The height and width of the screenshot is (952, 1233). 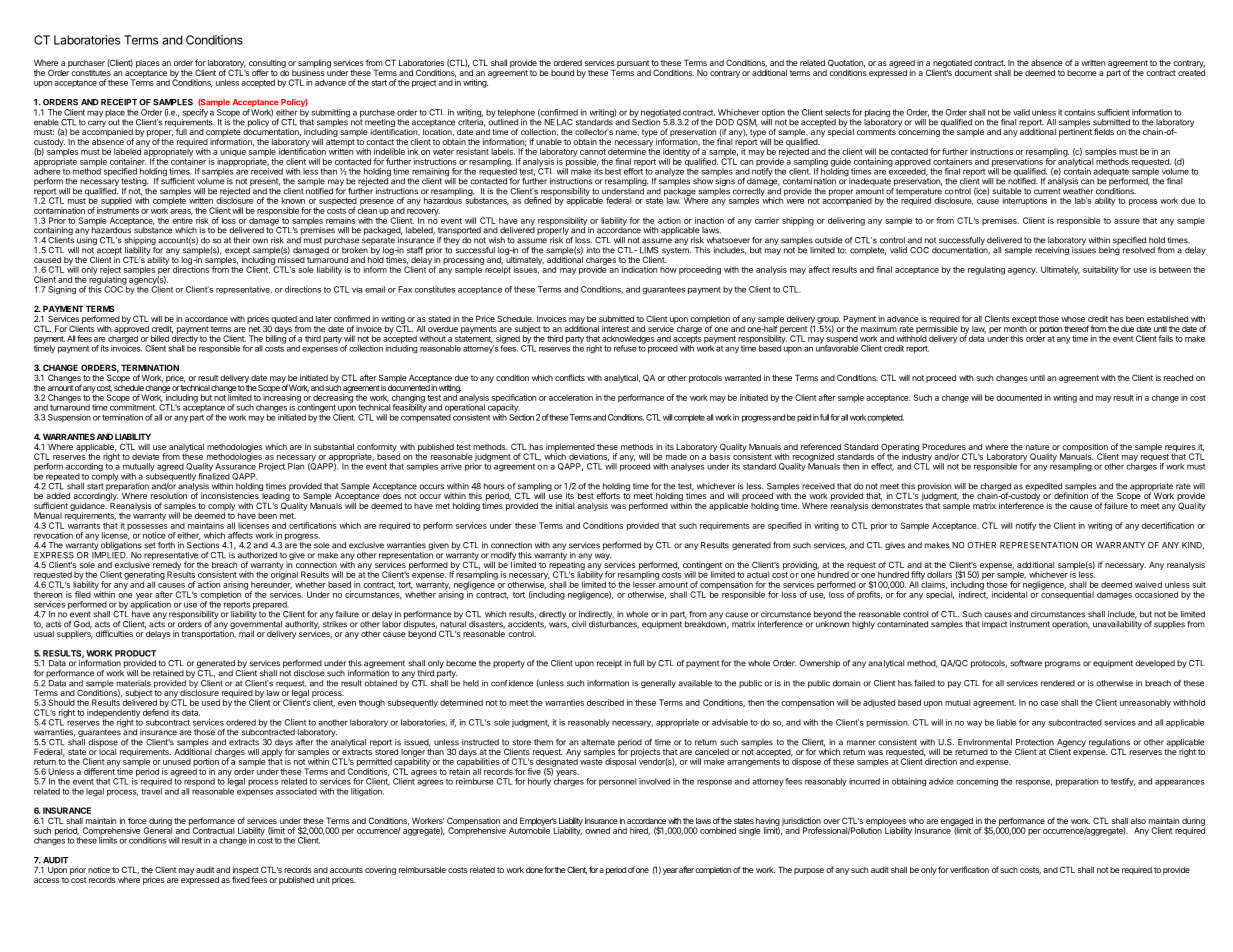 What do you see at coordinates (246, 871) in the screenshot?
I see `inspect` at bounding box center [246, 871].
